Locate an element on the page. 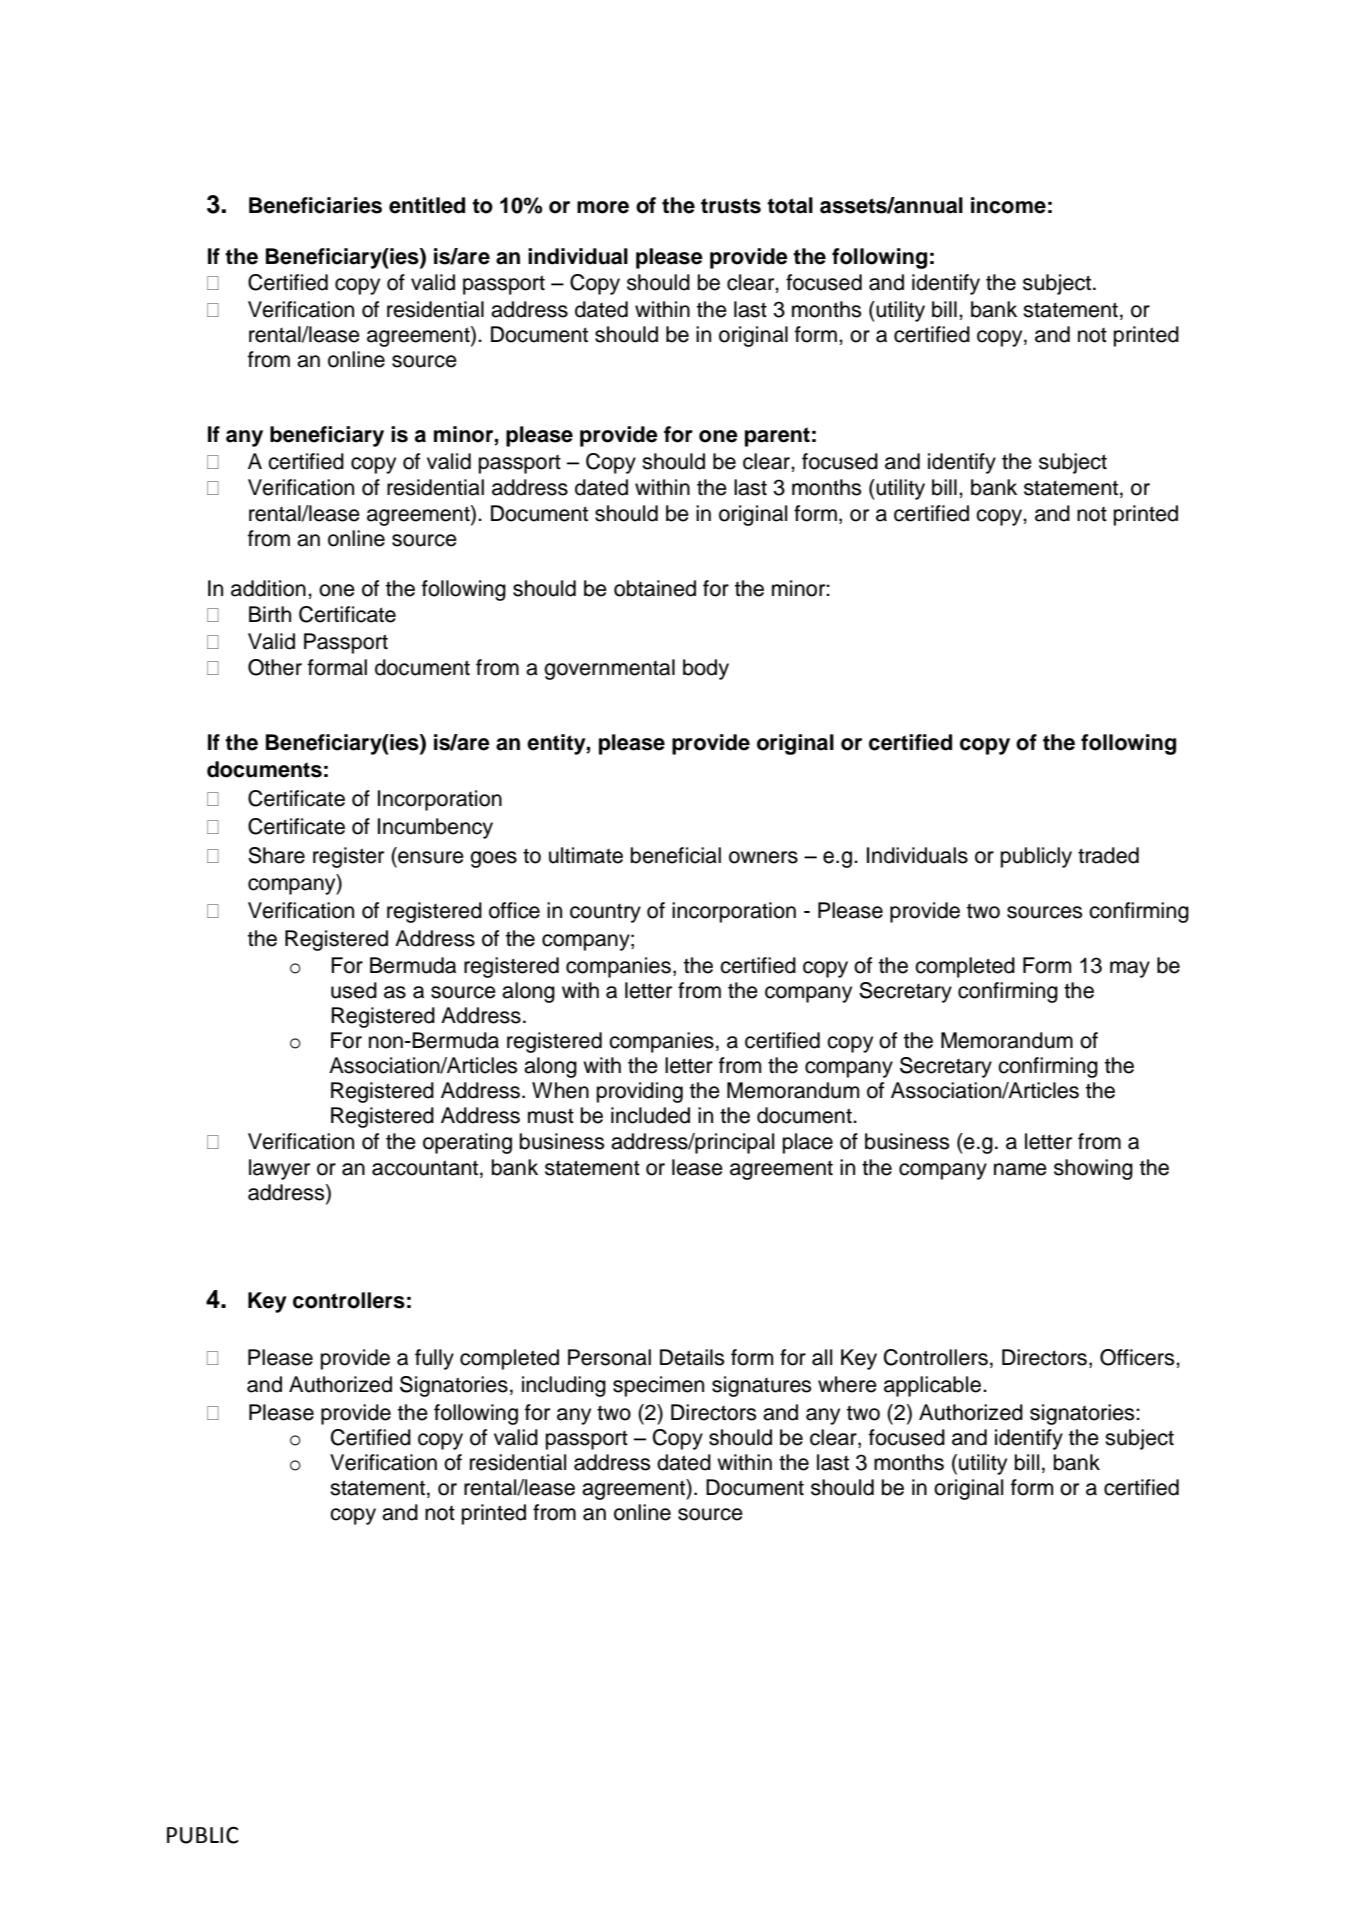 The height and width of the page is (1931, 1365). income is located at coordinates (1008, 205).
